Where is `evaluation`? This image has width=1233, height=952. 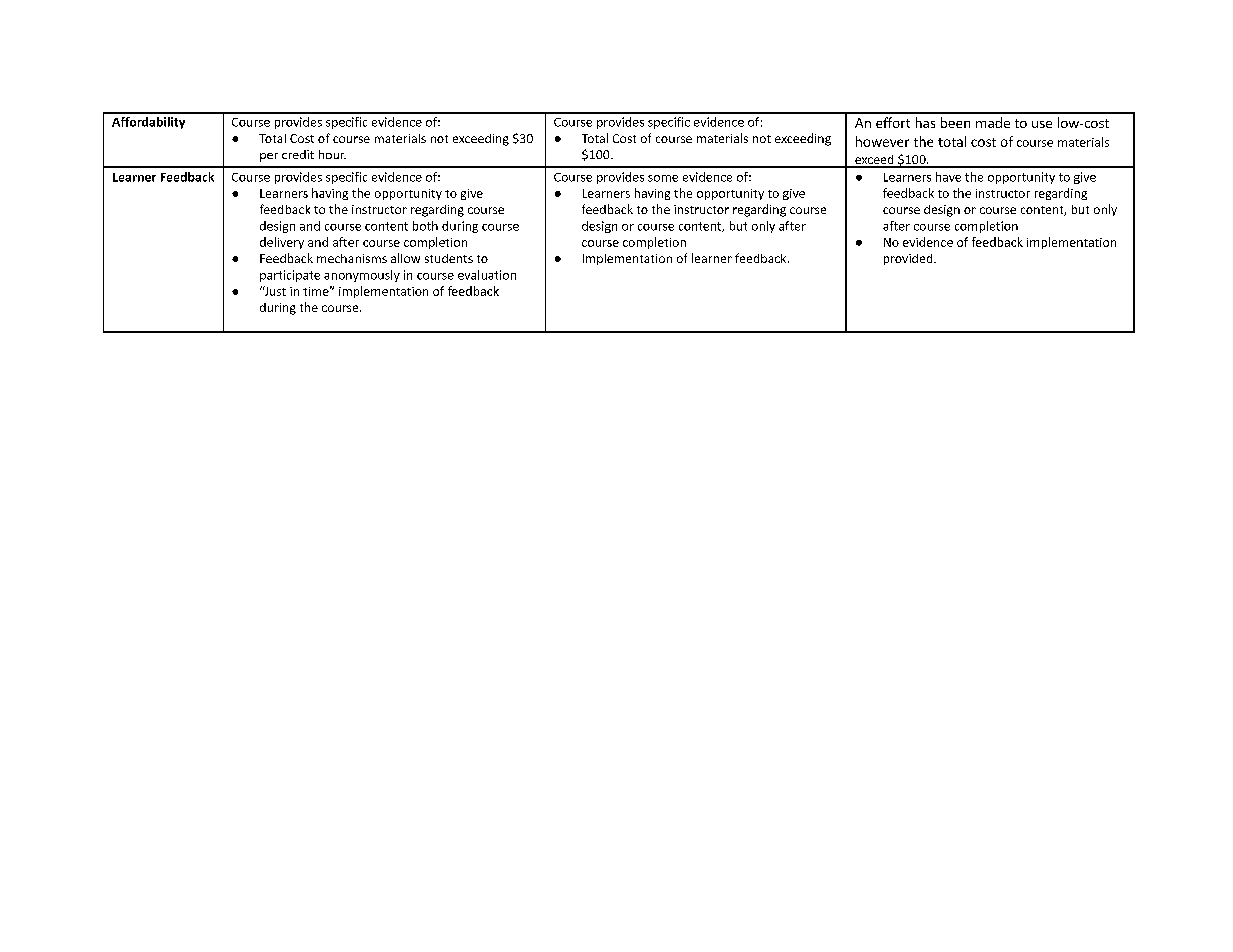 evaluation is located at coordinates (487, 275).
